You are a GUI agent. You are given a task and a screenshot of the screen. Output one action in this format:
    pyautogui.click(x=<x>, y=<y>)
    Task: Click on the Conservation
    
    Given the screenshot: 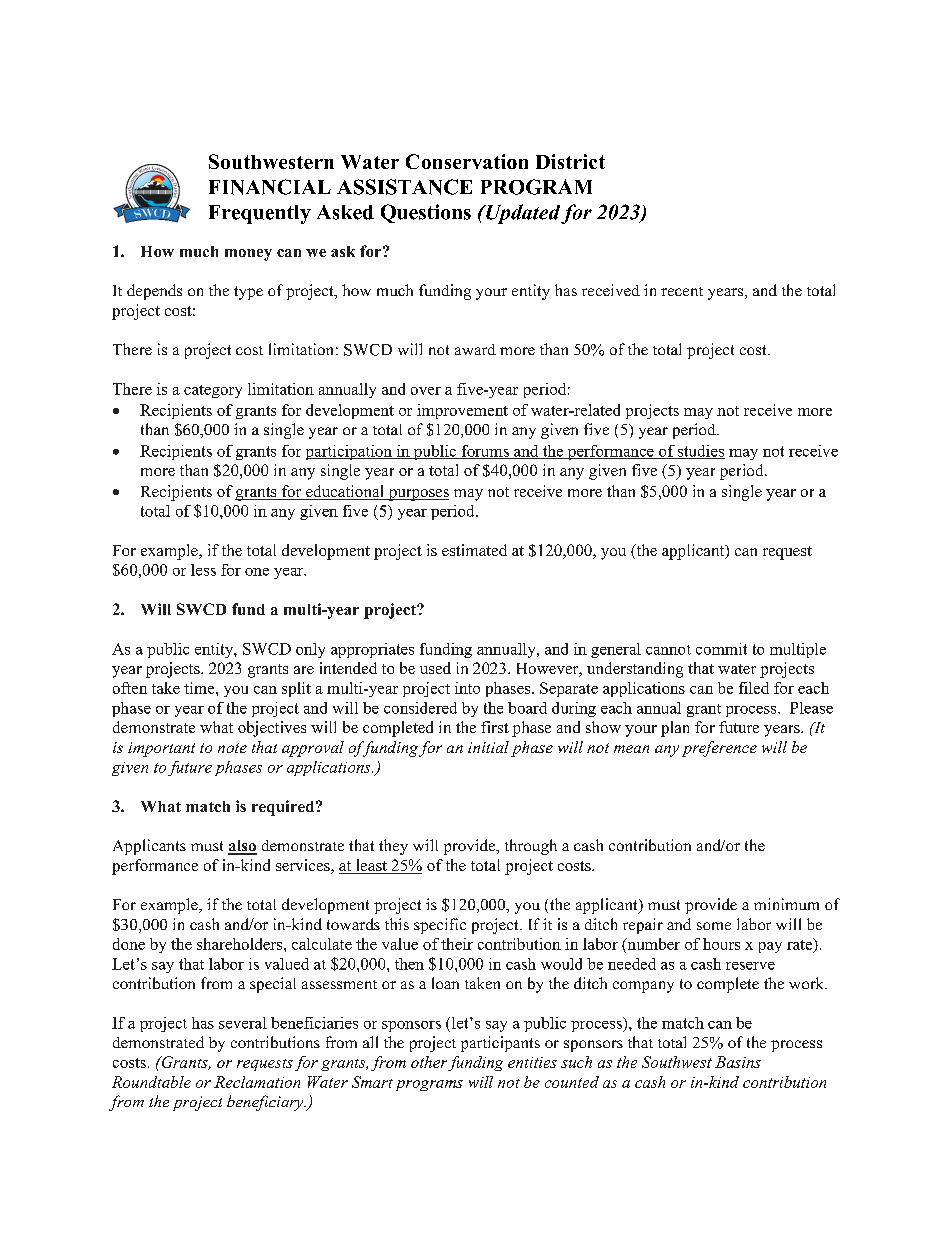 What is the action you would take?
    pyautogui.click(x=467, y=161)
